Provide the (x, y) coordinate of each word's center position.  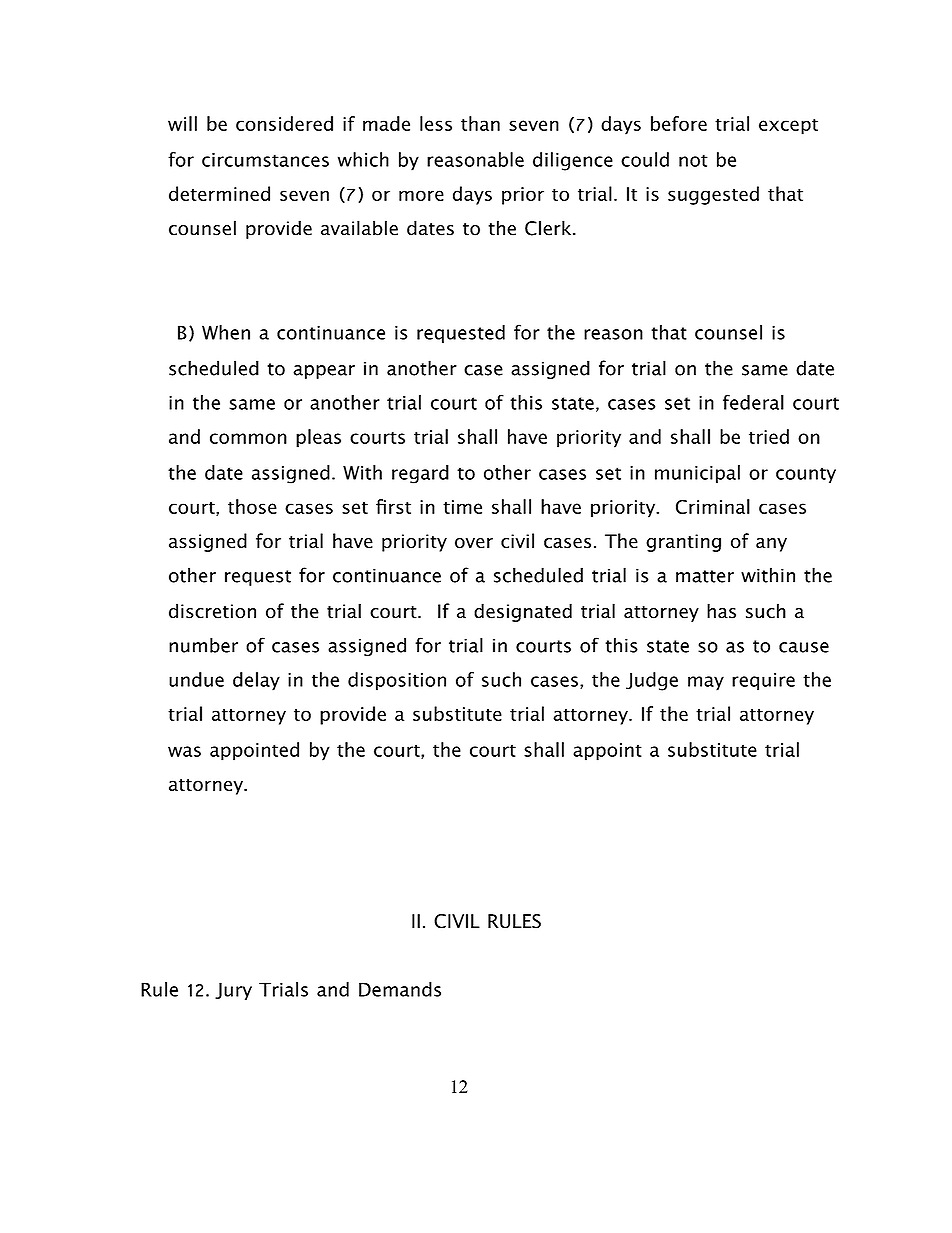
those (252, 506)
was (184, 751)
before (679, 123)
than (480, 123)
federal (753, 402)
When (226, 332)
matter (705, 576)
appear (324, 372)
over (474, 543)
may (706, 683)
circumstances (265, 160)
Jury (233, 991)
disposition (397, 681)
